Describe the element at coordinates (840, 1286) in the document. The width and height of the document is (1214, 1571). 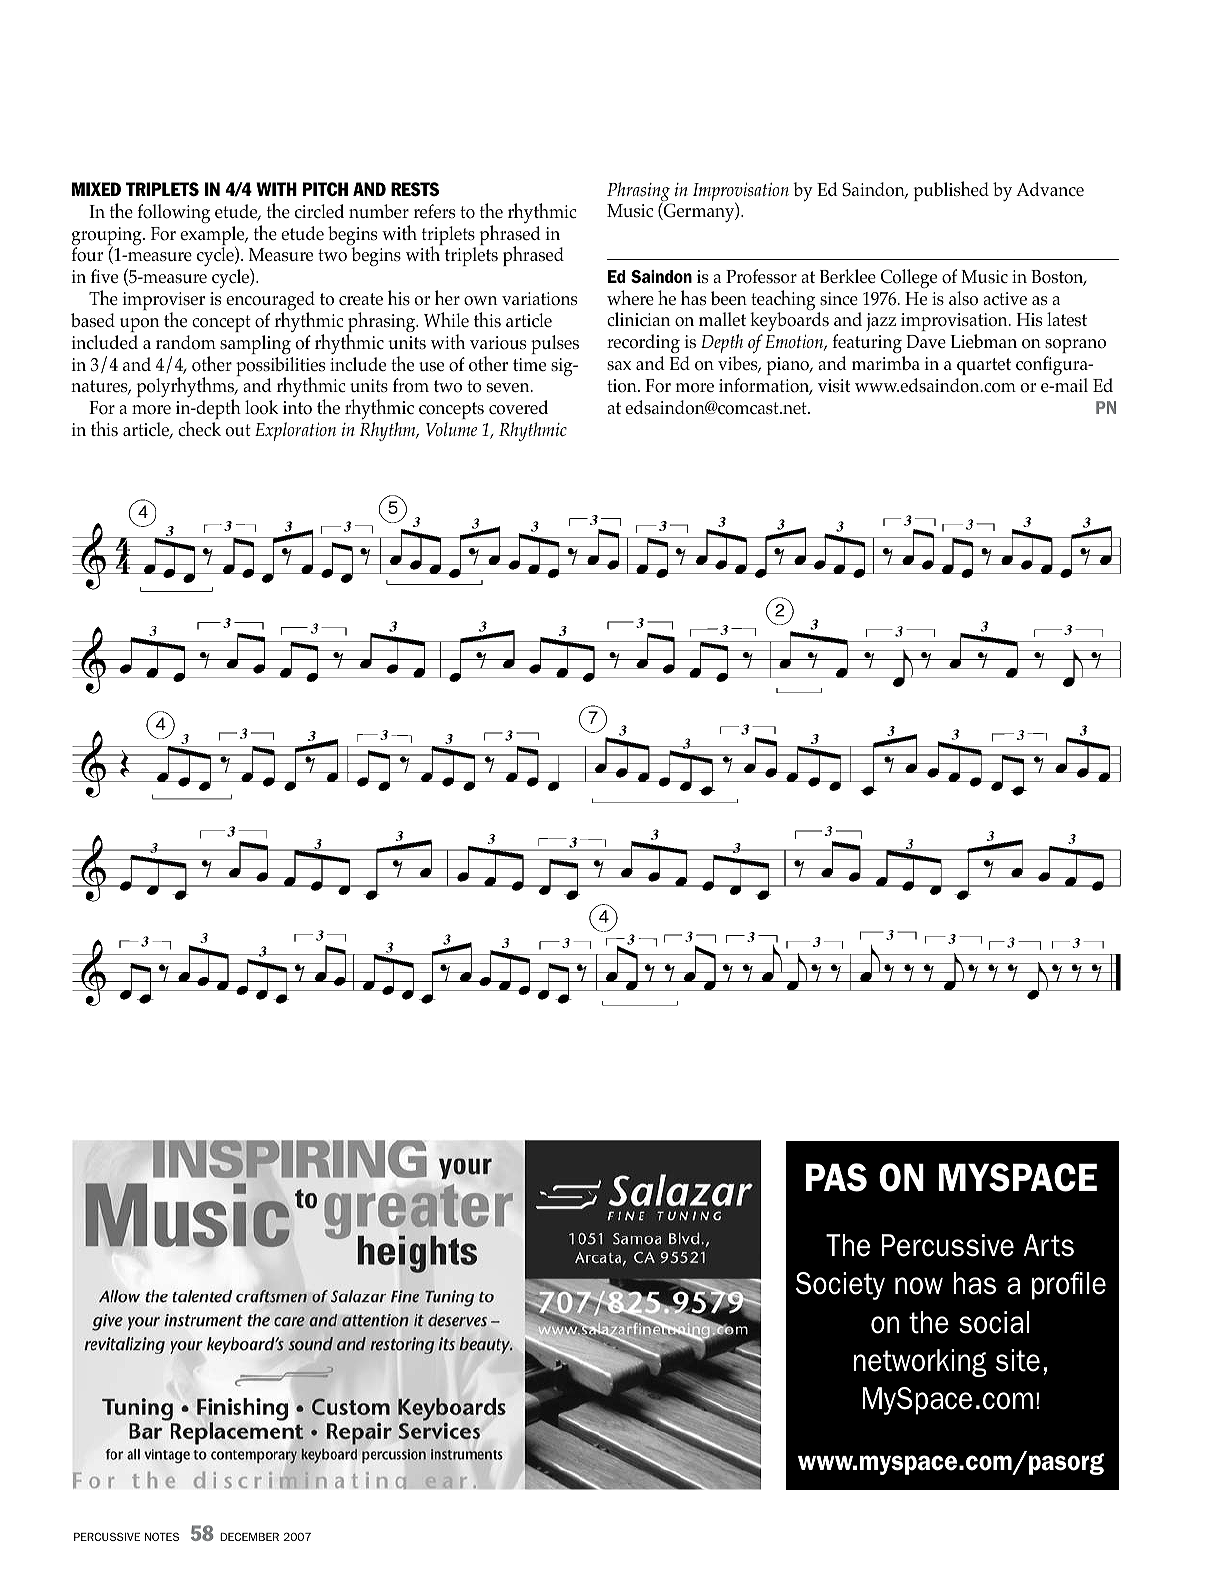
I see `Society` at that location.
